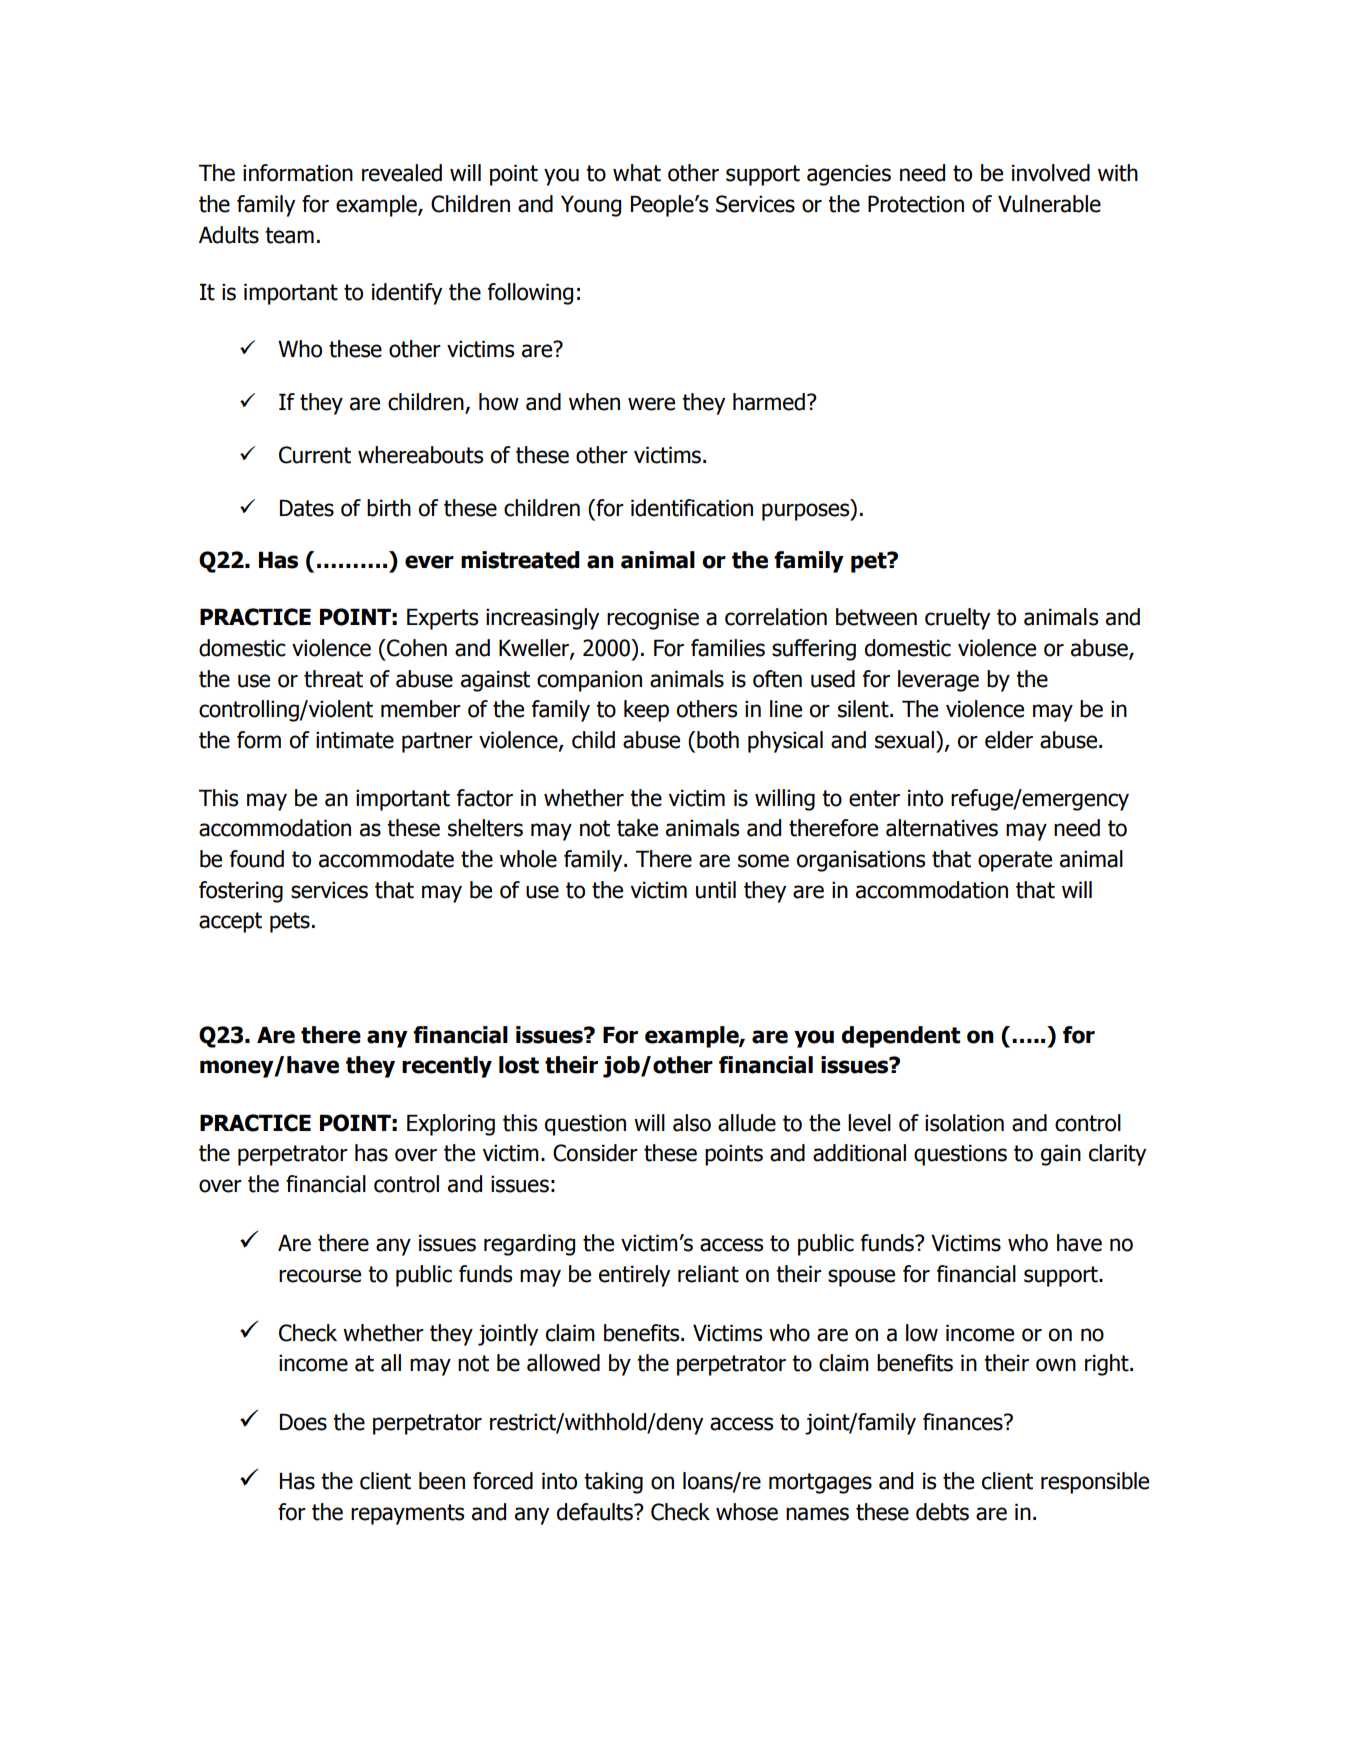 The width and height of the image is (1353, 1751). What do you see at coordinates (1015, 861) in the image?
I see `operate` at bounding box center [1015, 861].
